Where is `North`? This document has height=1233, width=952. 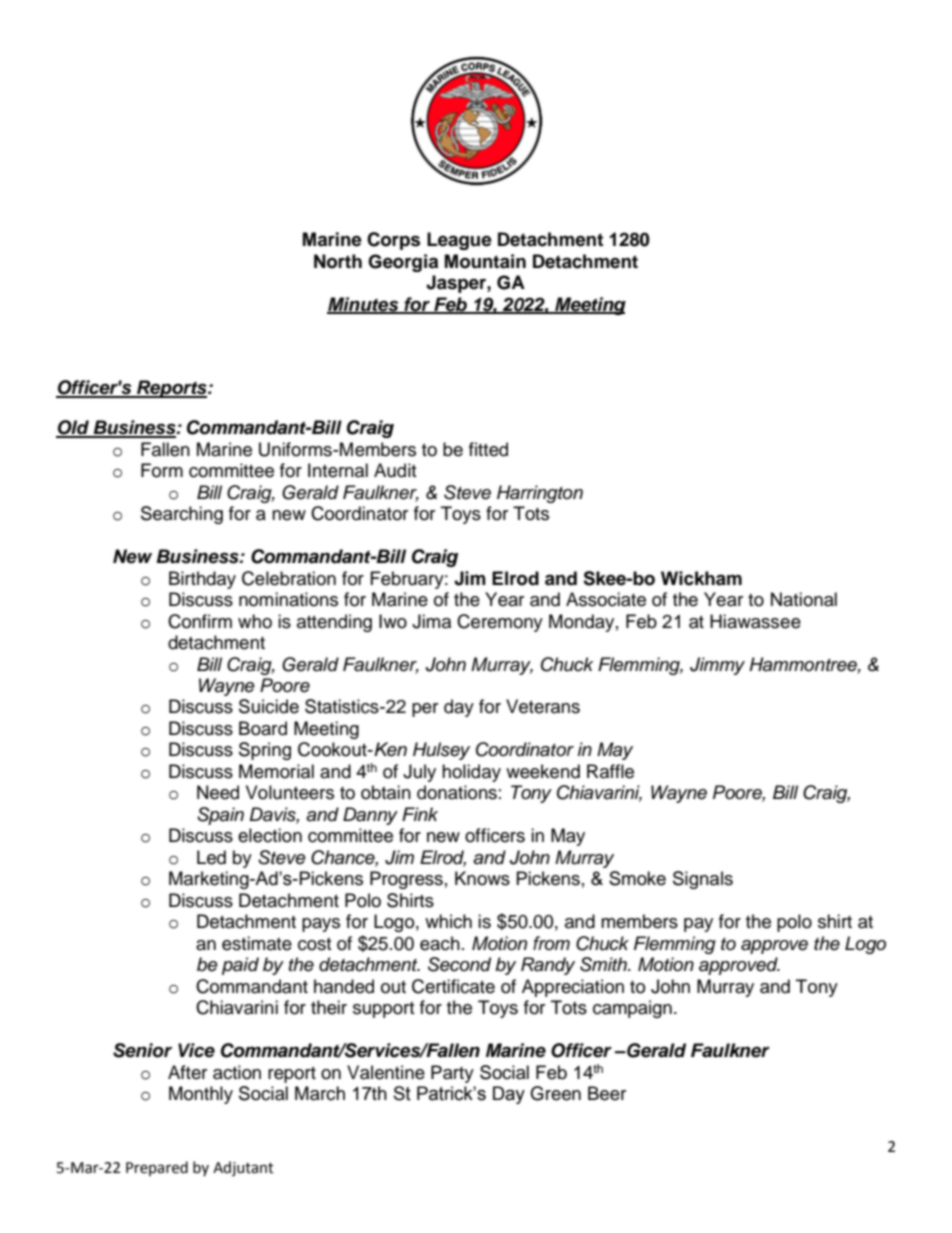 North is located at coordinates (338, 261).
